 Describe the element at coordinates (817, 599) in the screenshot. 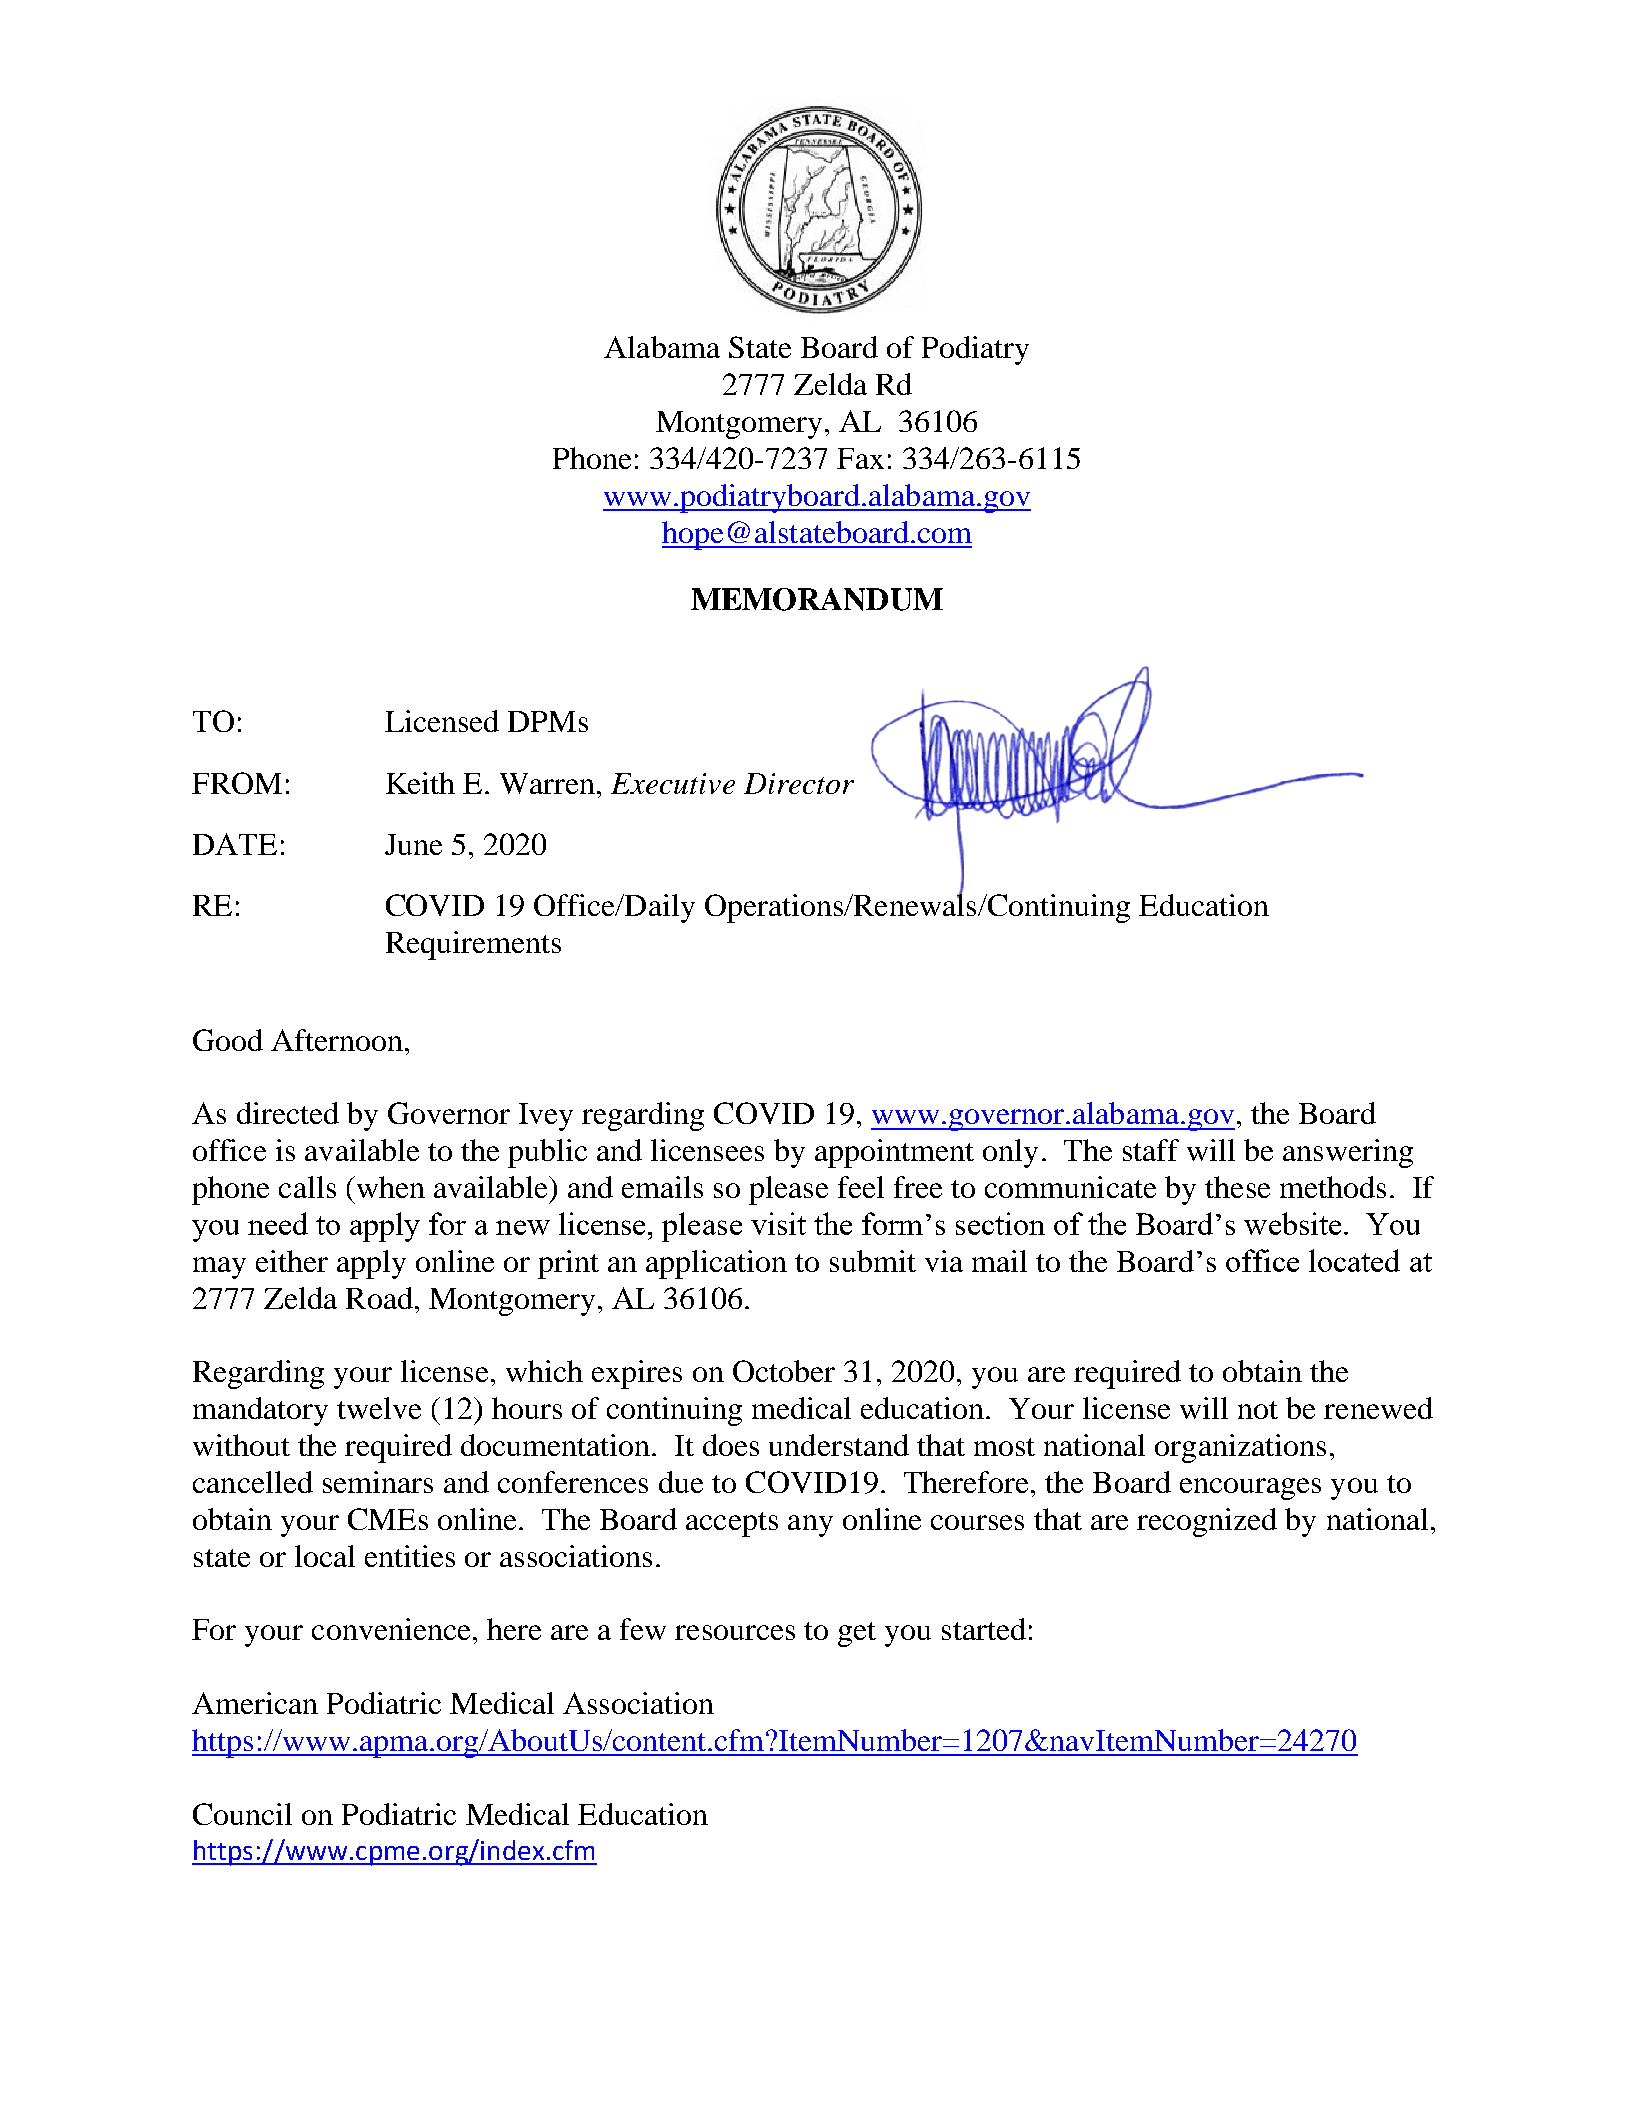

I see `MEMORANDUM` at that location.
